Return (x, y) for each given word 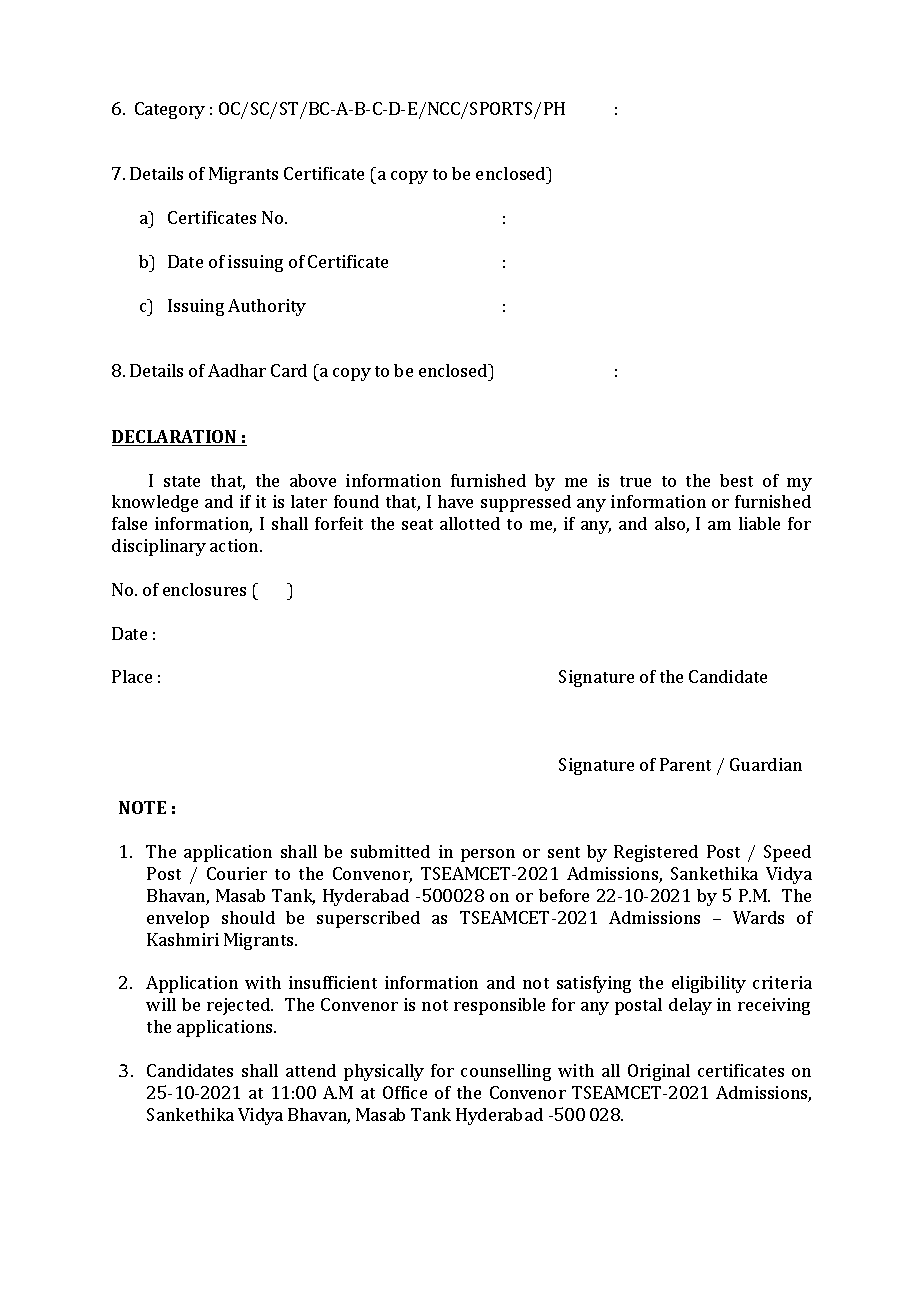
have (455, 501)
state (182, 481)
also (671, 525)
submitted (390, 851)
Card (289, 370)
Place (132, 676)
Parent (685, 764)
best (736, 480)
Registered (656, 853)
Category (170, 110)
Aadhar (237, 370)
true (635, 481)
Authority (267, 307)
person (488, 855)
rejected (239, 1006)
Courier (237, 873)
